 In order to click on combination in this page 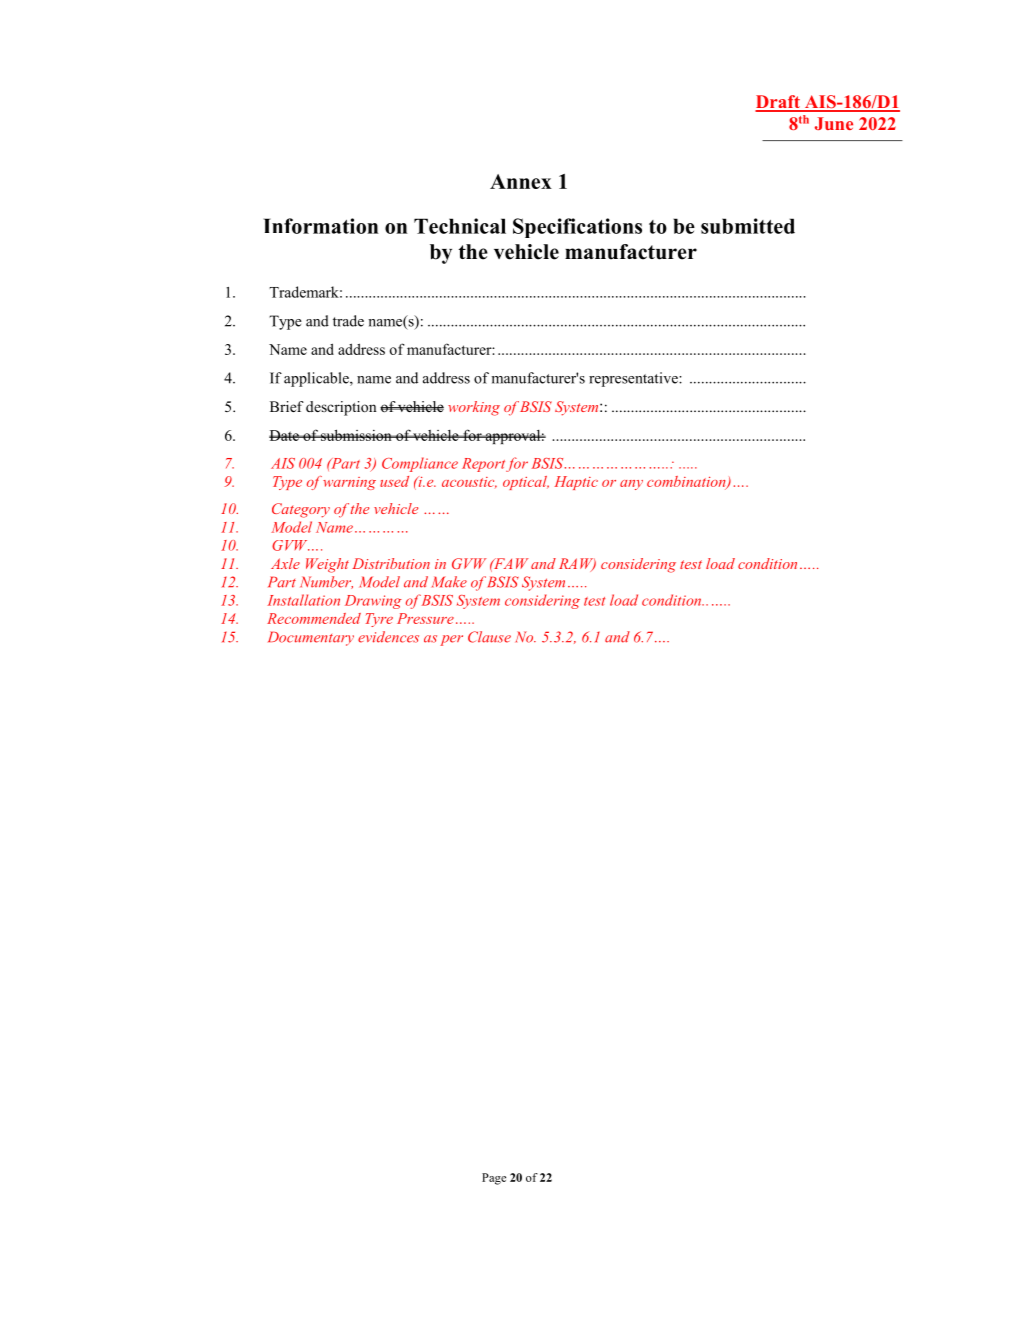, I will do `click(687, 482)`.
